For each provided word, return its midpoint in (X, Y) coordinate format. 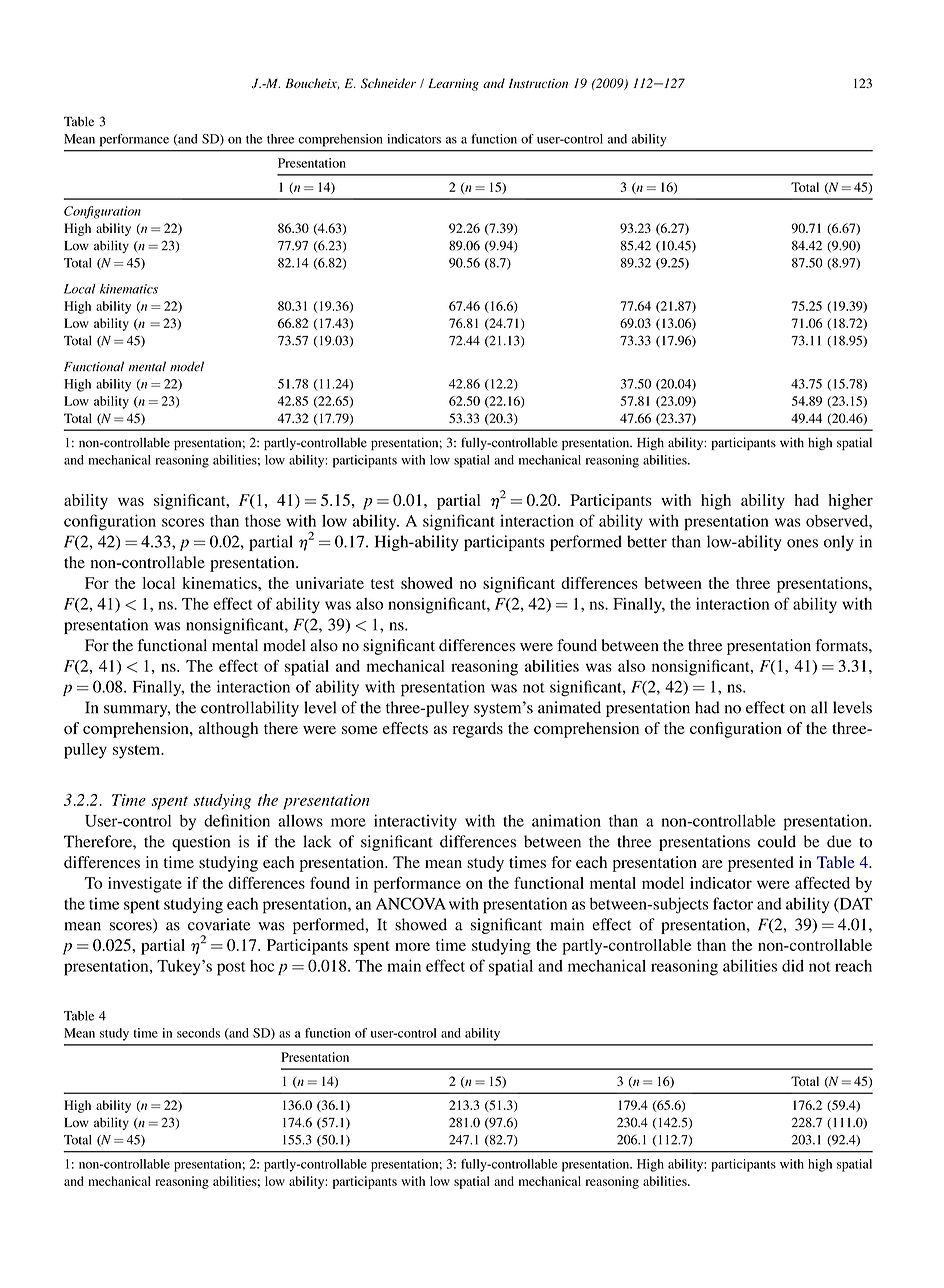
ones (802, 543)
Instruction (538, 83)
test (382, 584)
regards (478, 730)
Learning (453, 84)
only (839, 543)
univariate (330, 583)
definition (237, 820)
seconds (198, 1033)
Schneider (388, 83)
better (647, 541)
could (777, 841)
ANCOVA (411, 903)
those (263, 521)
